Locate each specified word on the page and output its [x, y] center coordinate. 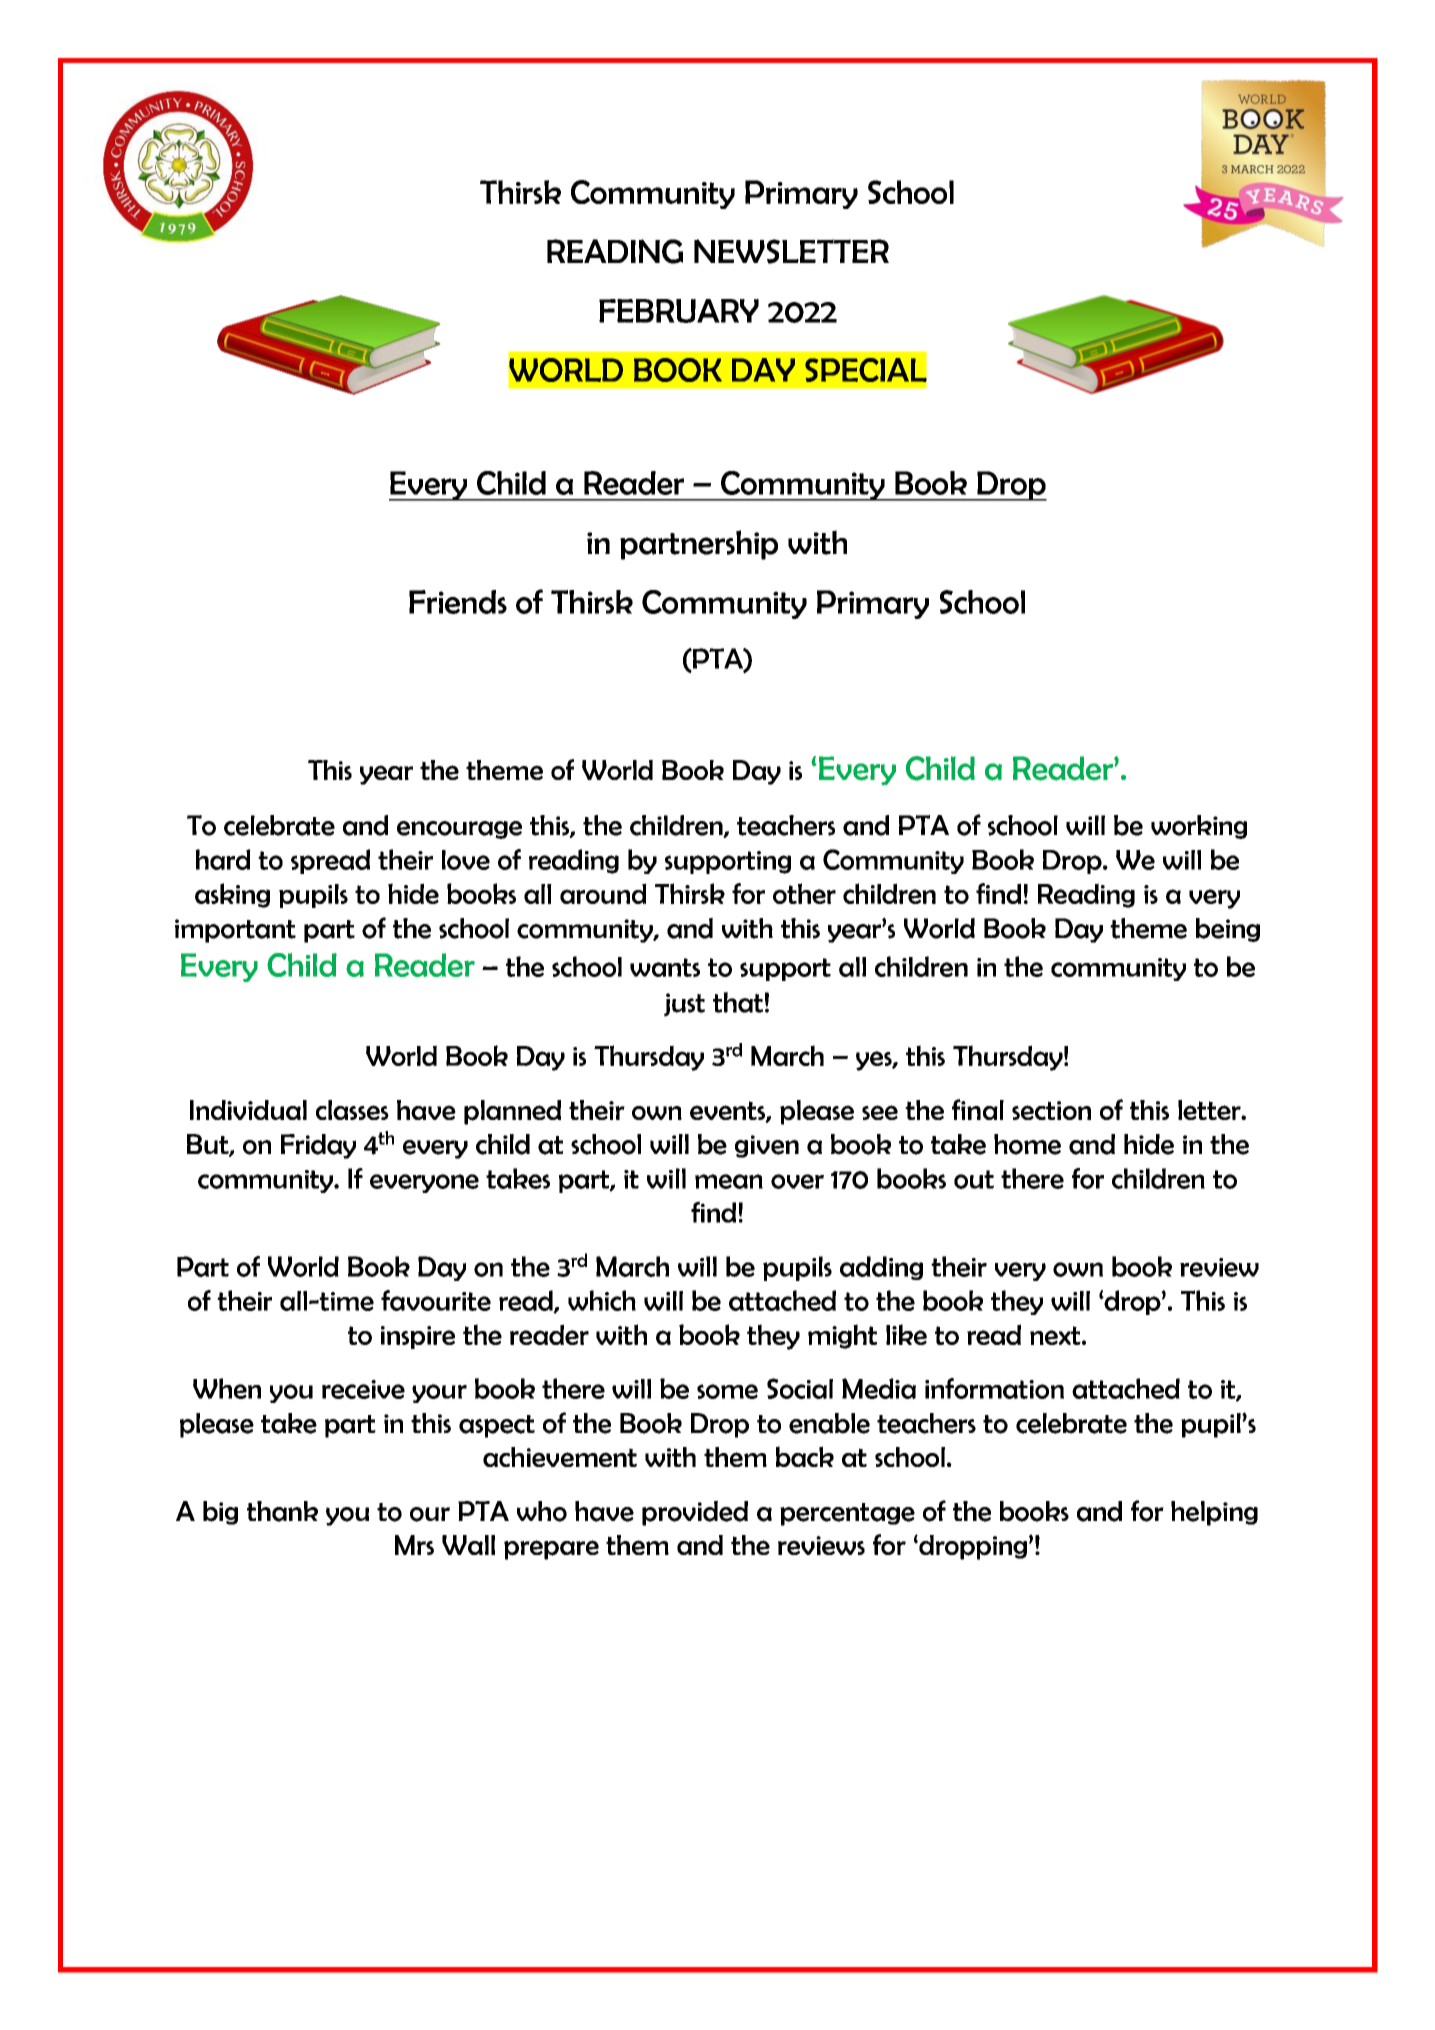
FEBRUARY [679, 311]
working [1199, 827]
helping [1214, 1513]
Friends [458, 602]
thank [282, 1511]
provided [695, 1513]
